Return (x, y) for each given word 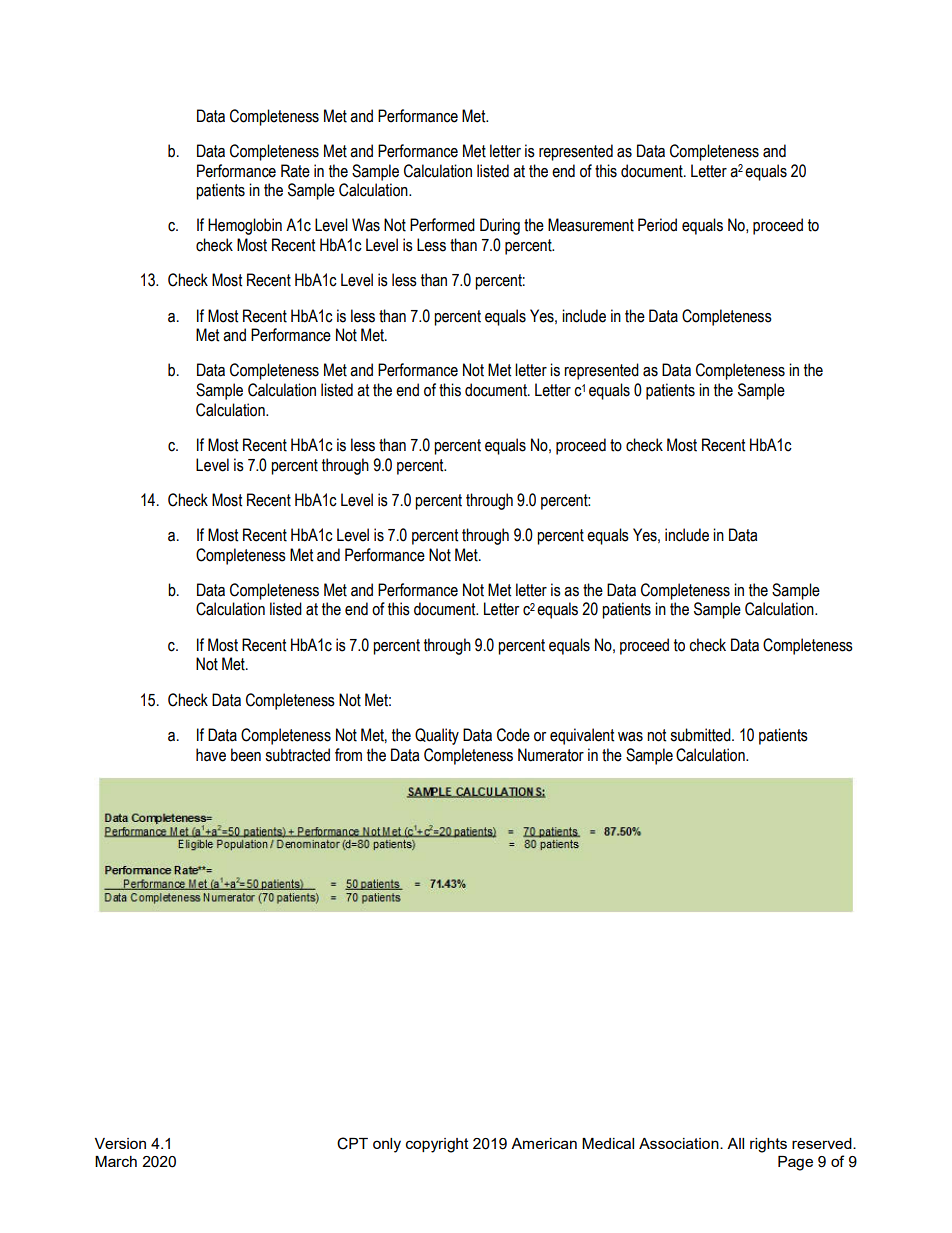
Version (120, 1143)
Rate (295, 171)
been (246, 755)
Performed (442, 225)
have (211, 755)
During (500, 226)
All (735, 1143)
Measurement (591, 225)
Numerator (551, 755)
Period (657, 225)
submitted (701, 735)
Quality (437, 736)
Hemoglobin (245, 226)
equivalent (582, 736)
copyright (437, 1145)
